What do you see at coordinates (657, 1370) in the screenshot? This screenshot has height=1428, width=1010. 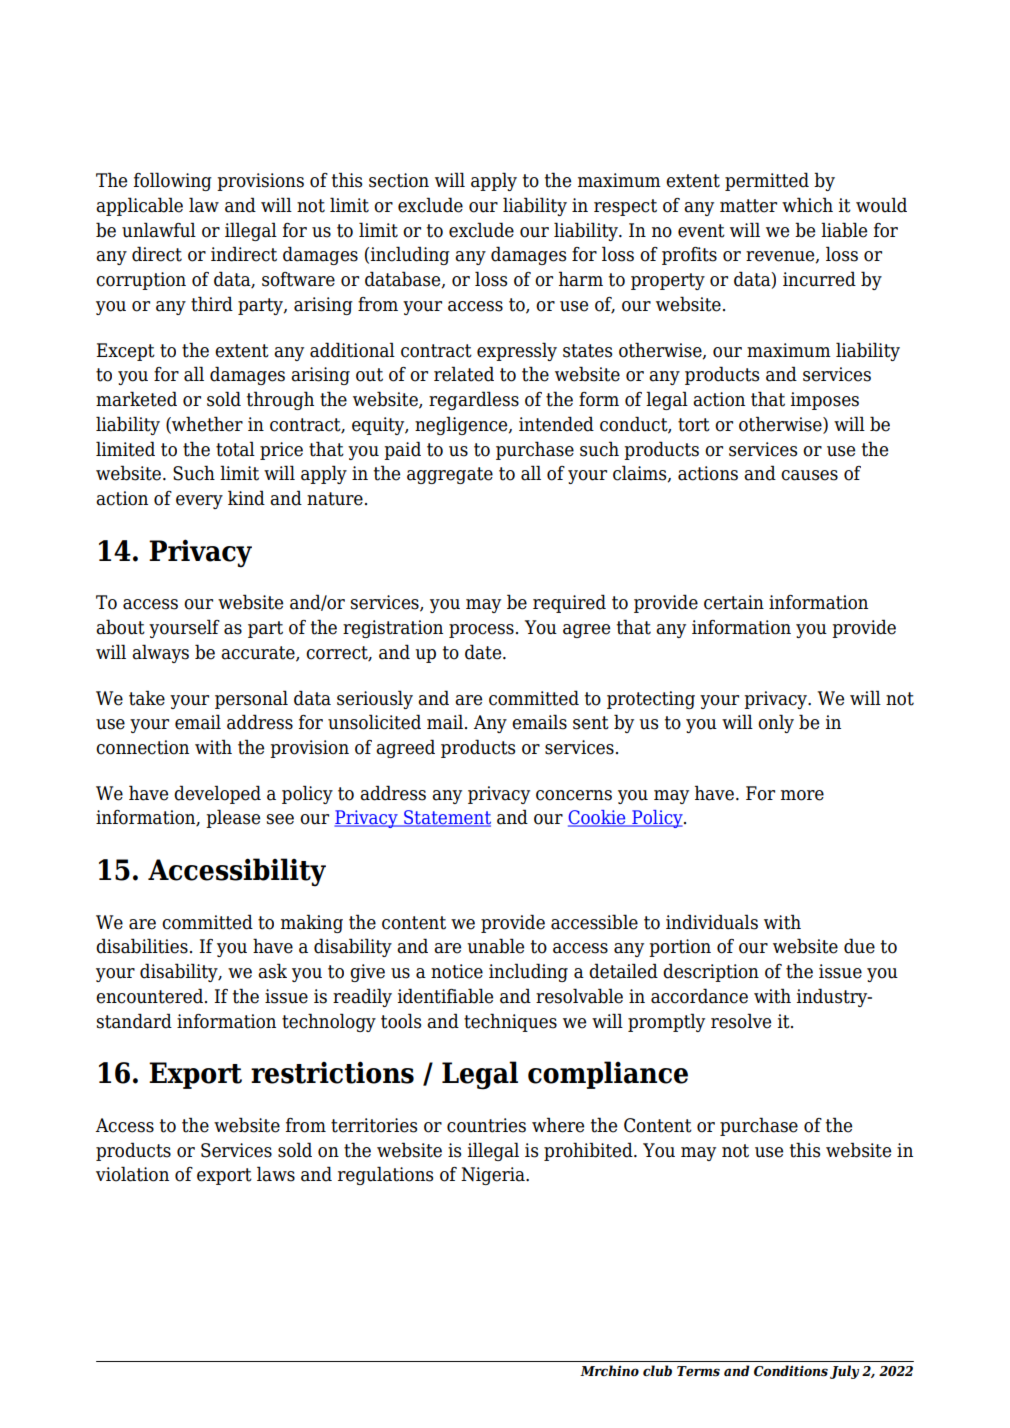 I see `club` at bounding box center [657, 1370].
